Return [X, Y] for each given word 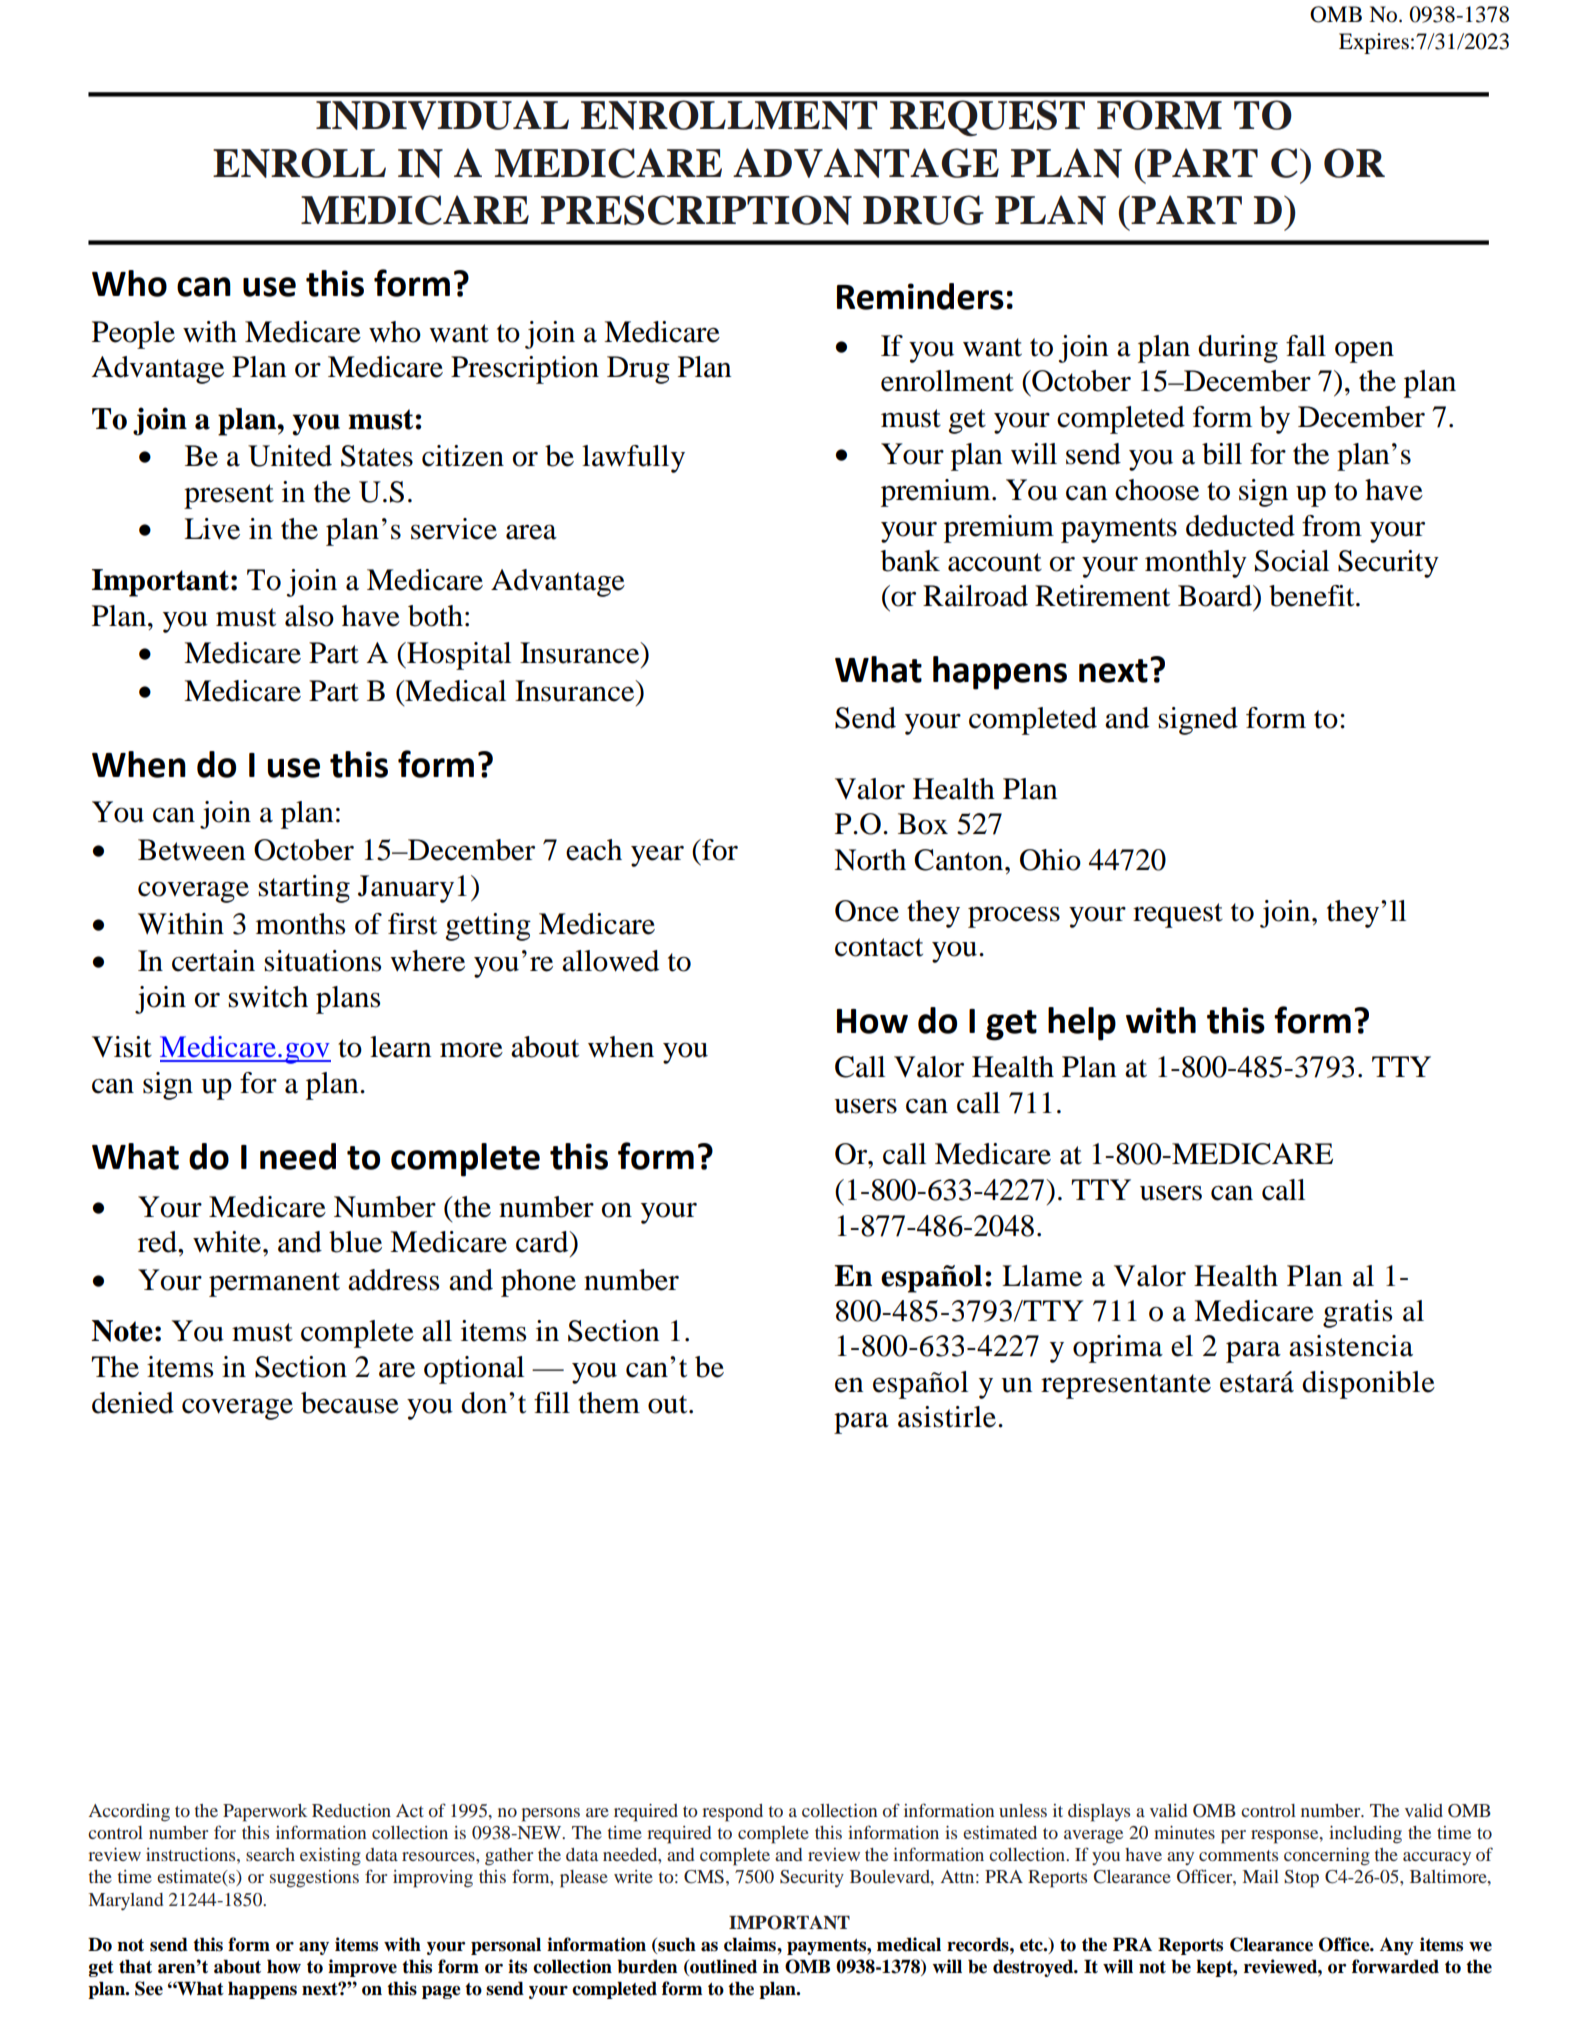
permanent [274, 1284]
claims [751, 1944]
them [609, 1403]
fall [1306, 346]
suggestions [314, 1879]
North [870, 860]
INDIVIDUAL [442, 115]
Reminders [920, 296]
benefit [1313, 596]
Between [191, 850]
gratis [1357, 1314]
